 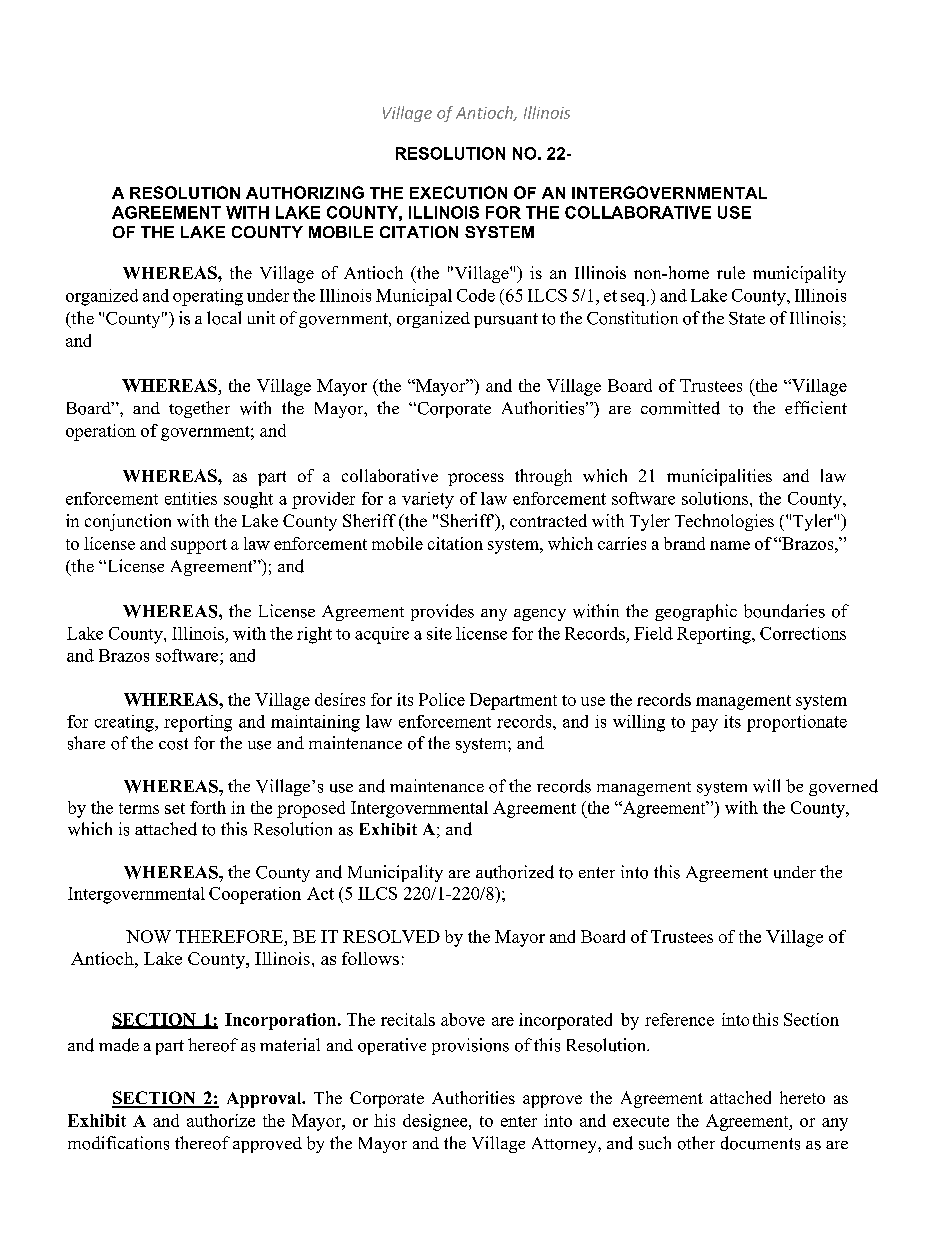 I want to click on creating, so click(x=125, y=723).
